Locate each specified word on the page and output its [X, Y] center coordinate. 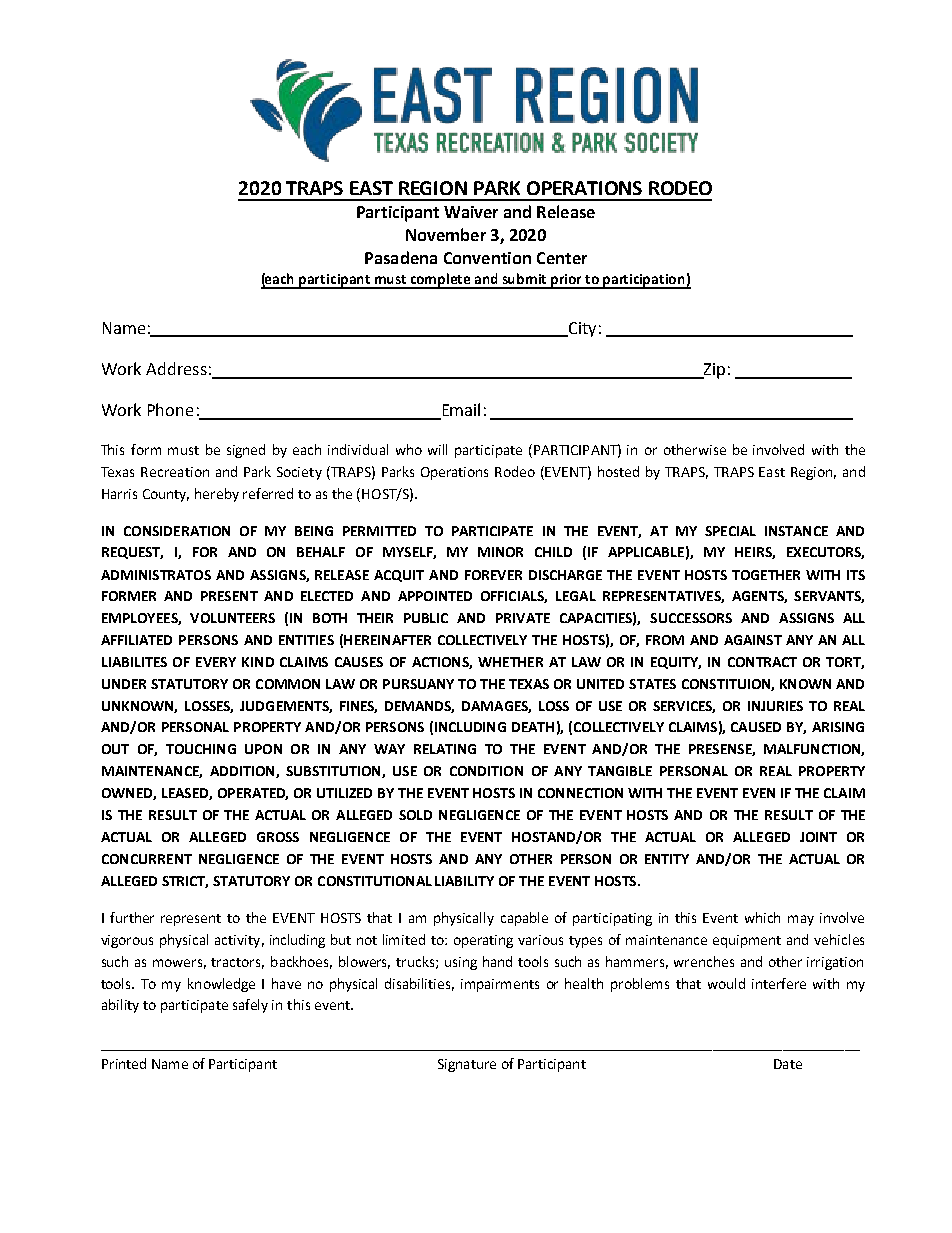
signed [246, 451]
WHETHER [510, 662]
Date [788, 1064]
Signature [467, 1065]
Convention [487, 258]
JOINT [818, 837]
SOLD [415, 815]
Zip [713, 371]
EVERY [216, 662]
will [437, 449]
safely [250, 1006]
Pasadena [401, 257]
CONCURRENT [147, 859]
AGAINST [753, 640]
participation [644, 281]
